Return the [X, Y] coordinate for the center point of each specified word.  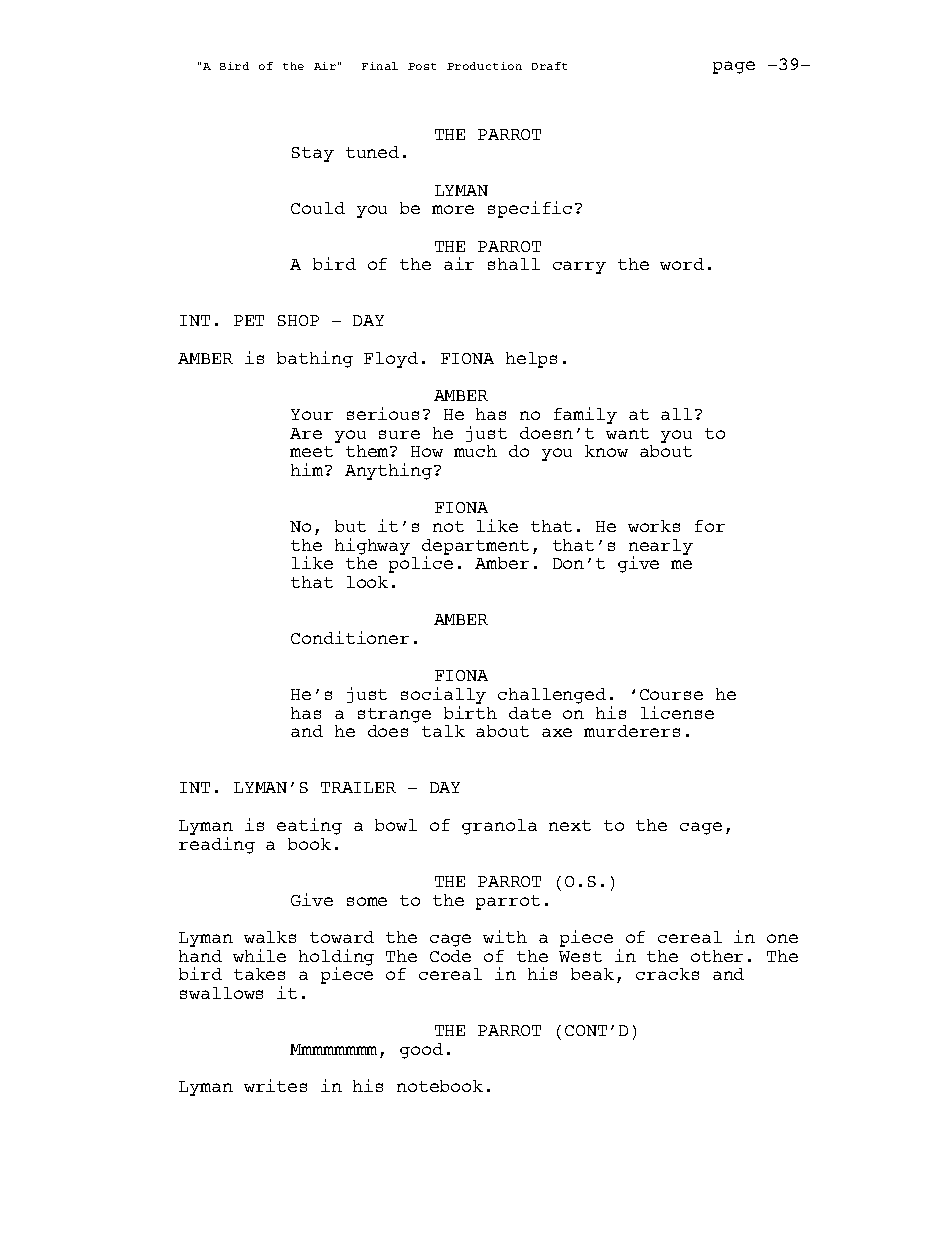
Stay [313, 154]
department [475, 548]
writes [275, 1085]
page [734, 67]
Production [484, 66]
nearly [661, 548]
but [350, 526]
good [421, 1051]
